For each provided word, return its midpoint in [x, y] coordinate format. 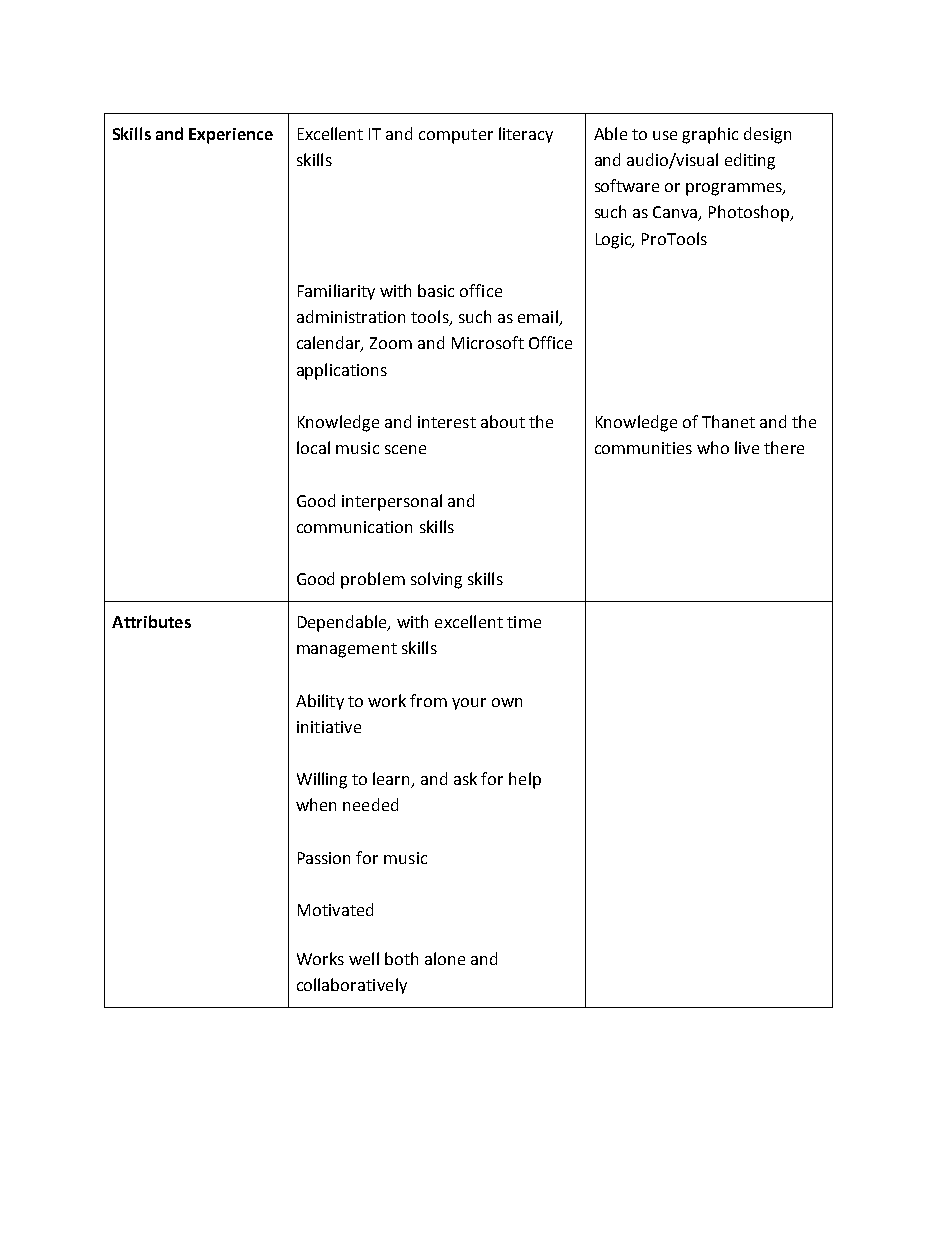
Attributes [151, 621]
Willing [322, 780]
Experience [231, 136]
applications [342, 371]
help [525, 780]
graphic [710, 135]
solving [436, 580]
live [747, 447]
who [713, 447]
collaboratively [352, 986]
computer [456, 136]
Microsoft [488, 342]
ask [465, 778]
